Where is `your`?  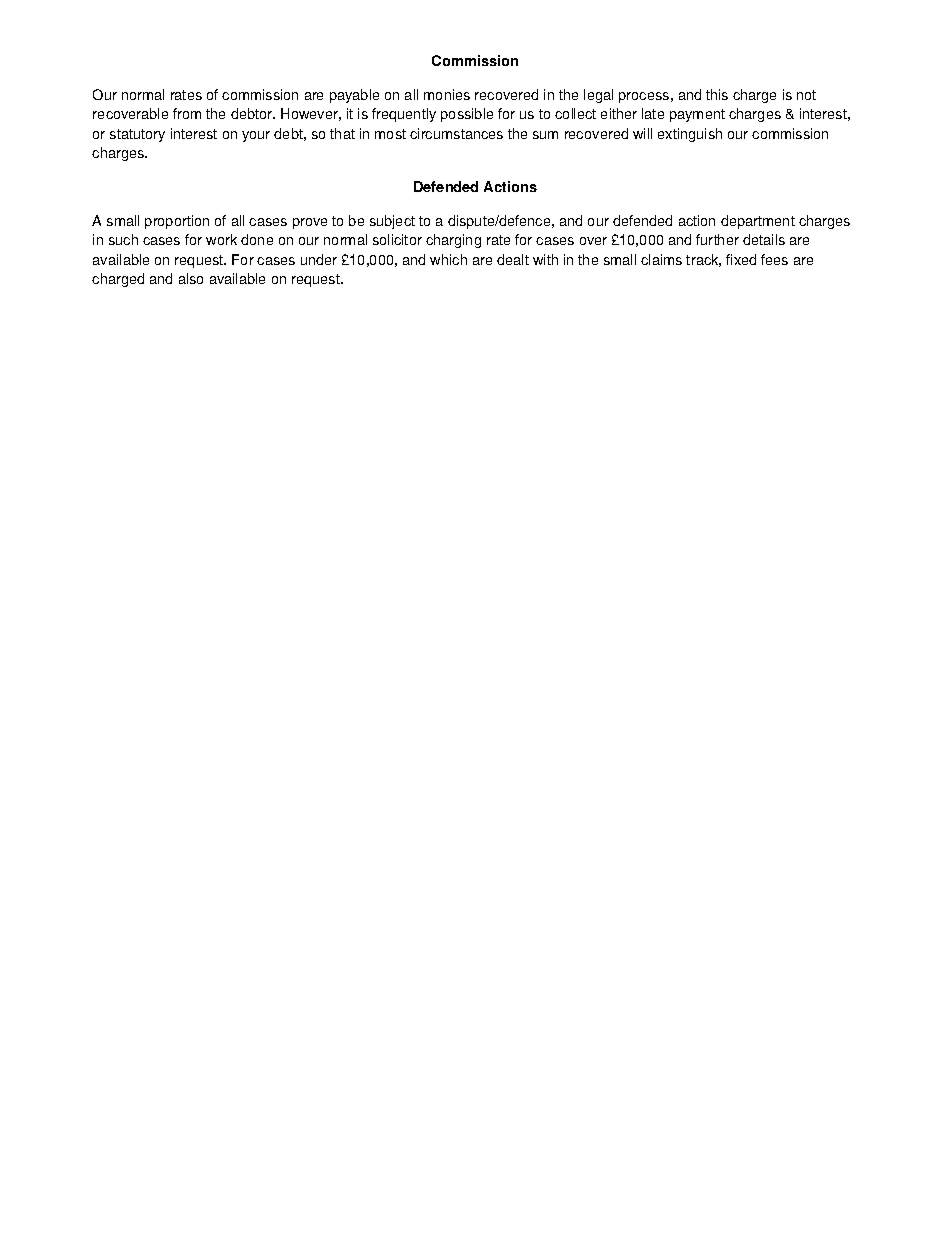 your is located at coordinates (256, 136).
